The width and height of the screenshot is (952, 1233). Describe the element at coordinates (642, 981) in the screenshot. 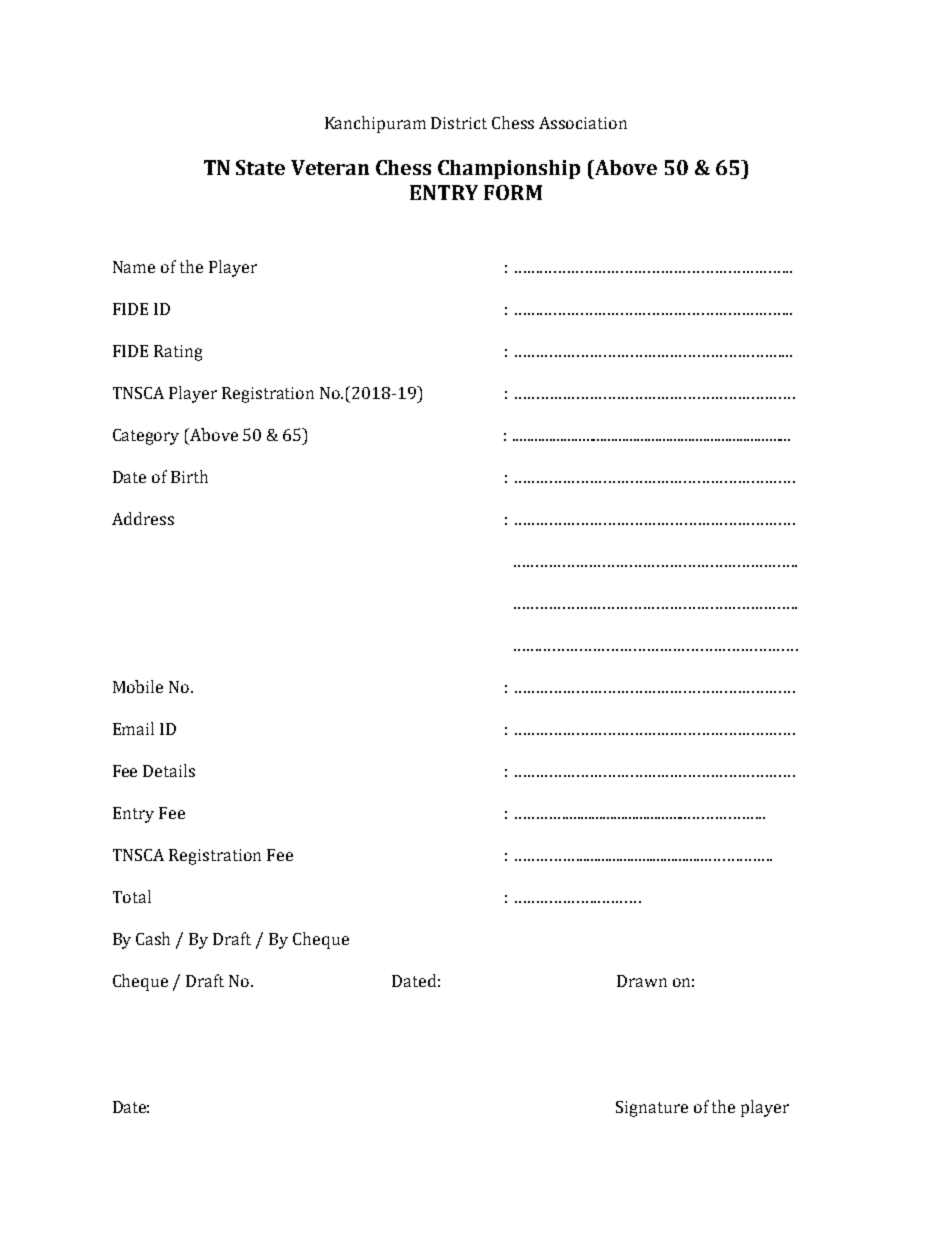

I see `Drawn` at that location.
